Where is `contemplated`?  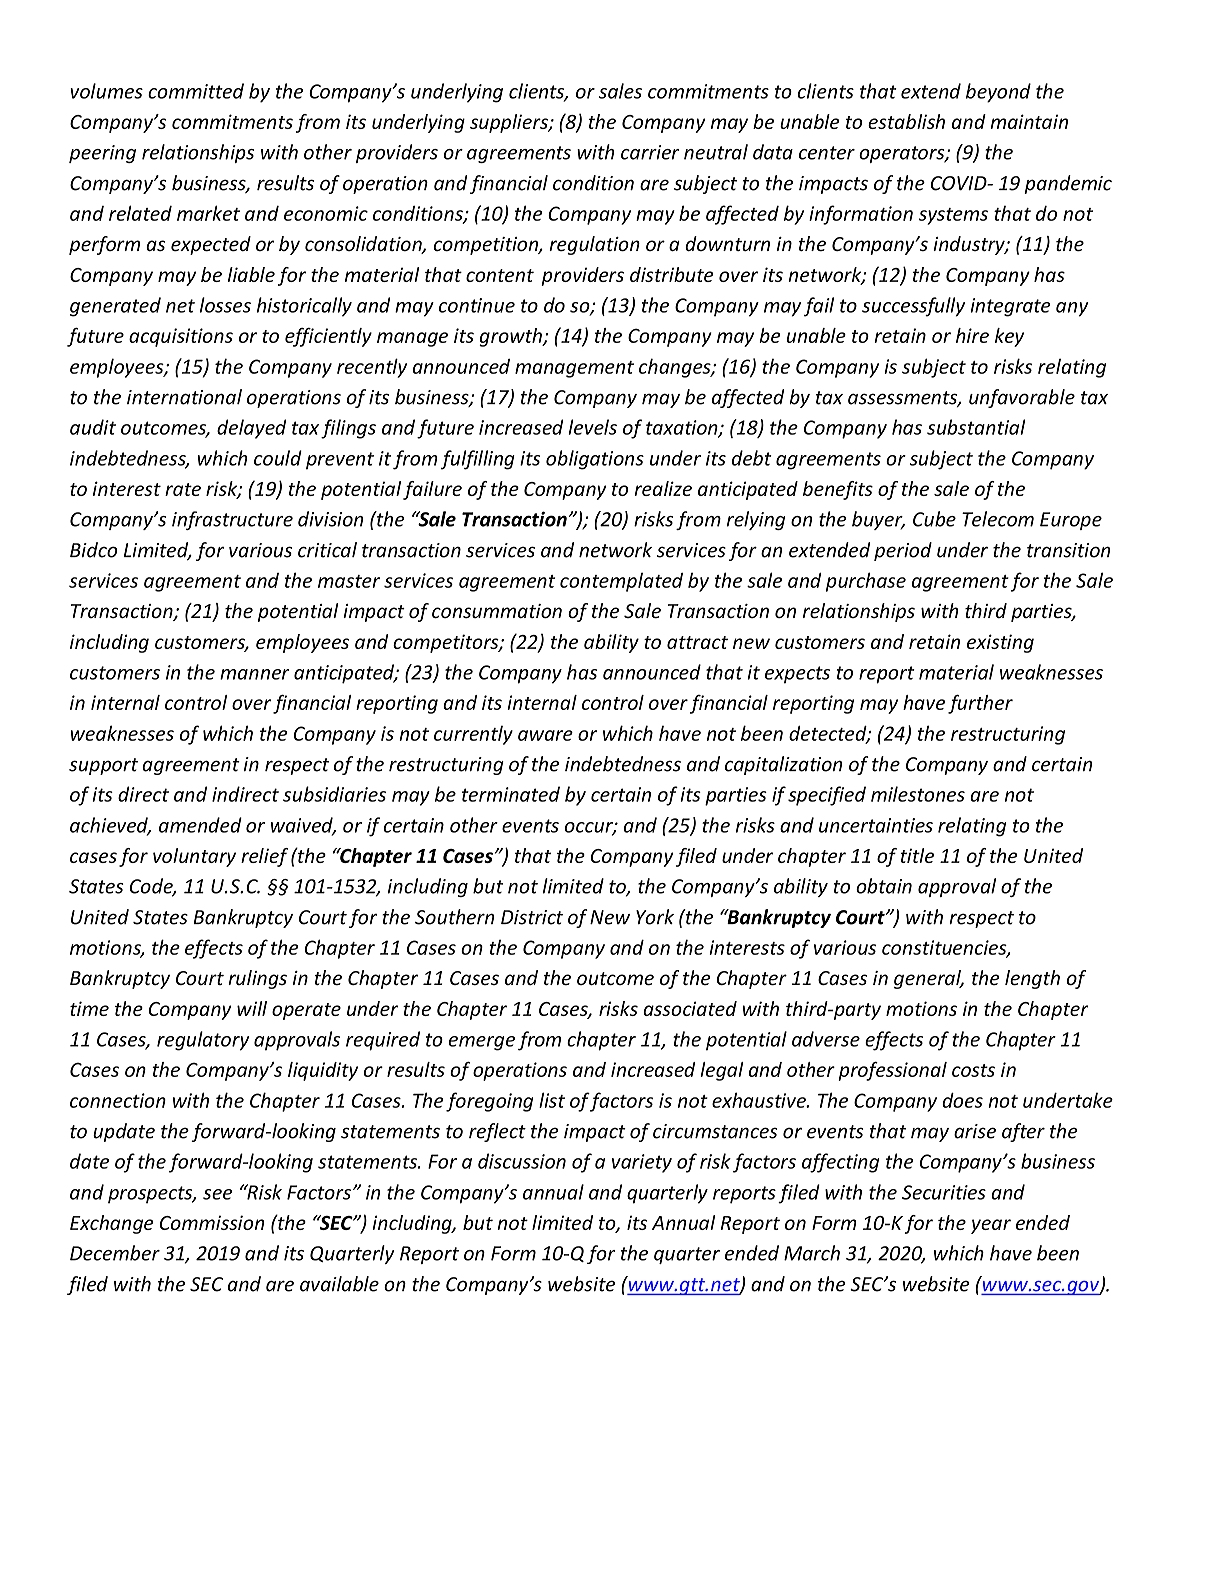
contemplated is located at coordinates (621, 582).
